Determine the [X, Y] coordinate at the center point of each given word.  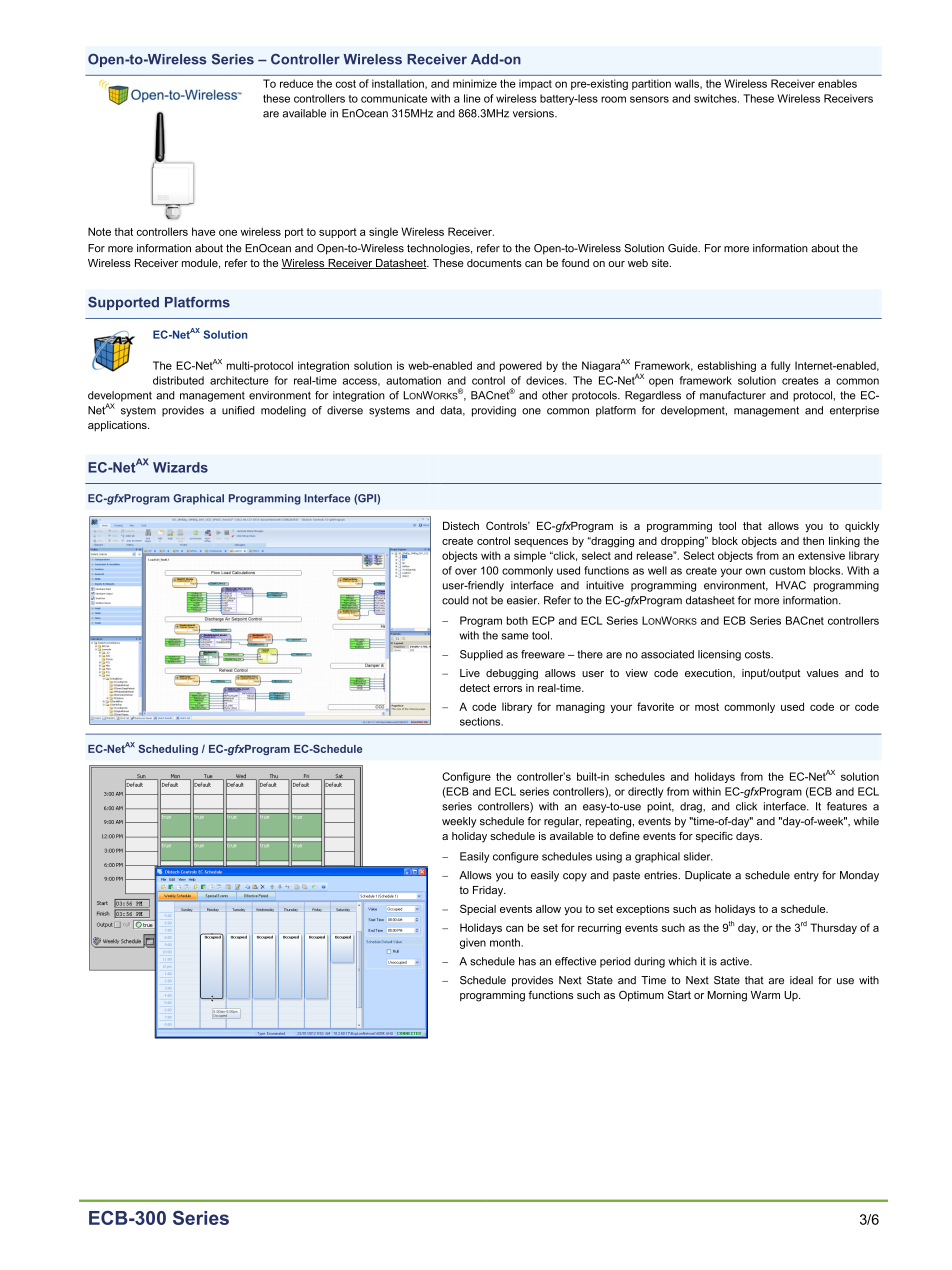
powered [521, 366]
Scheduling [168, 749]
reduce [296, 83]
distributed [178, 380]
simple [530, 556]
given [473, 943]
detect [475, 688]
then [813, 541]
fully [781, 366]
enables [837, 83]
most [707, 707]
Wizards [180, 467]
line [472, 98]
